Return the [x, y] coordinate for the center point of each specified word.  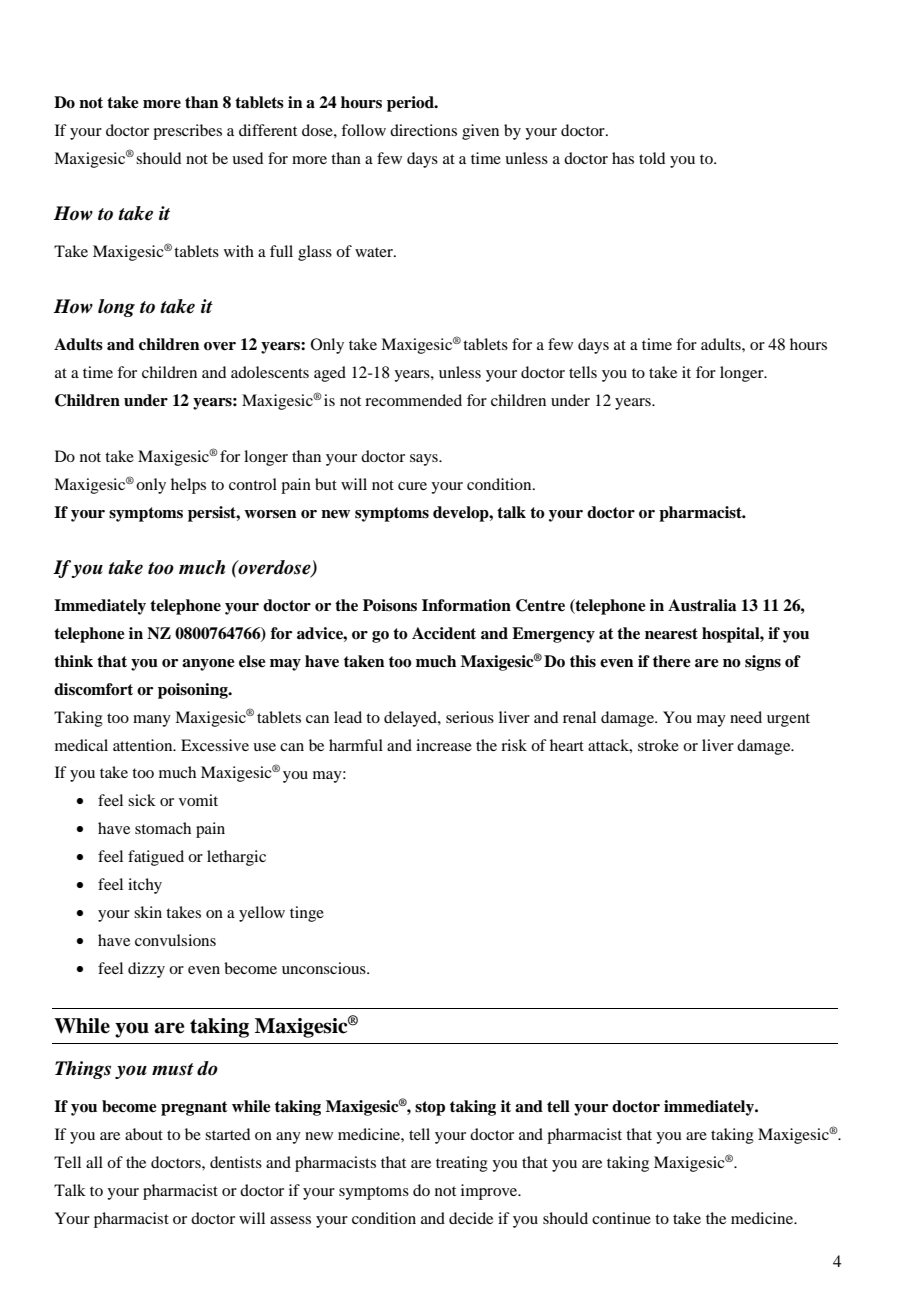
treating [462, 1164]
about [144, 1134]
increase [444, 745]
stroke [658, 745]
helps [188, 486]
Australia [702, 605]
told [652, 158]
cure [412, 486]
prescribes [187, 132]
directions [423, 130]
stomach [163, 828]
